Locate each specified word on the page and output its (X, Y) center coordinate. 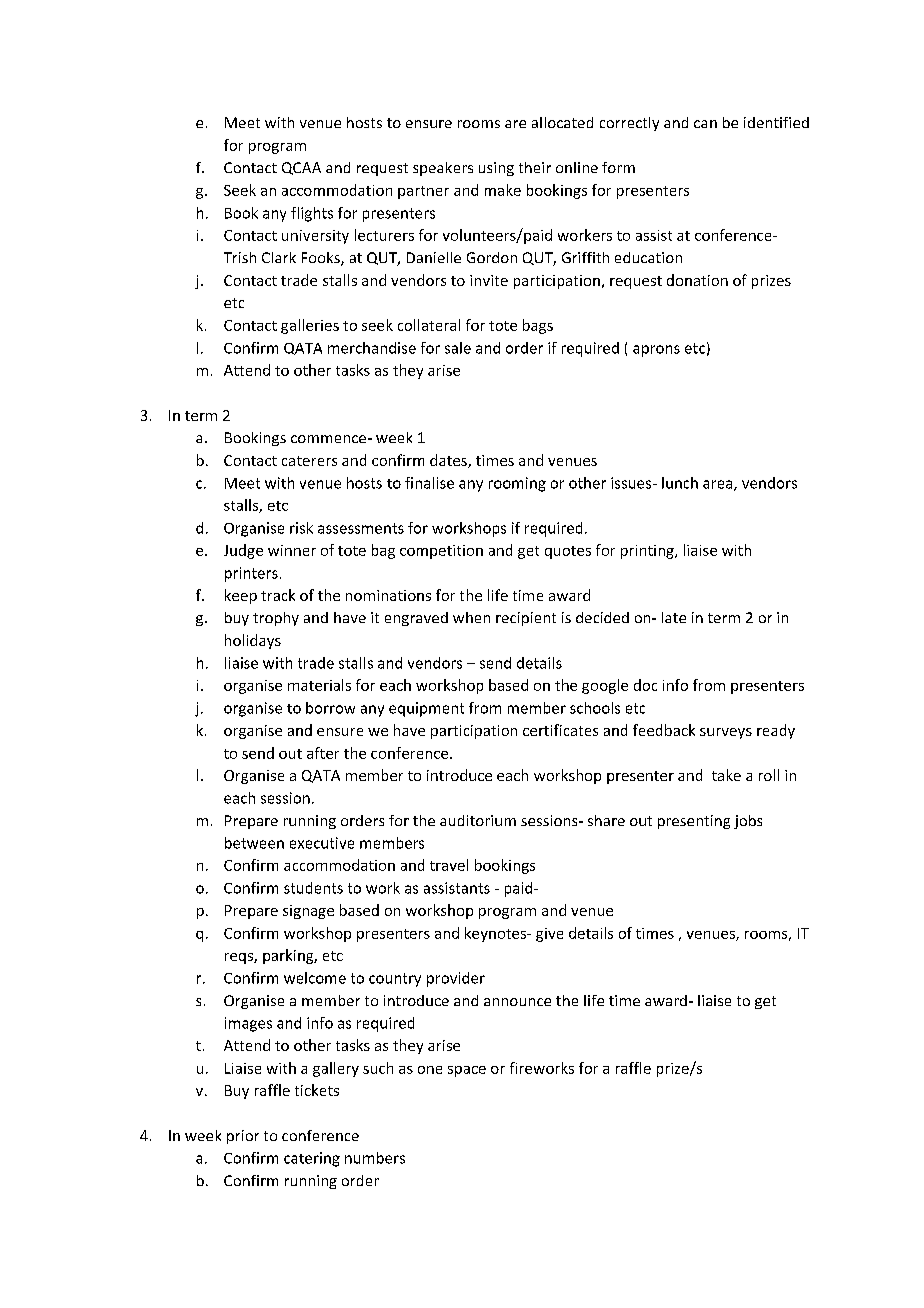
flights (312, 214)
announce (517, 1002)
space (467, 1071)
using (496, 169)
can (705, 124)
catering (312, 1159)
